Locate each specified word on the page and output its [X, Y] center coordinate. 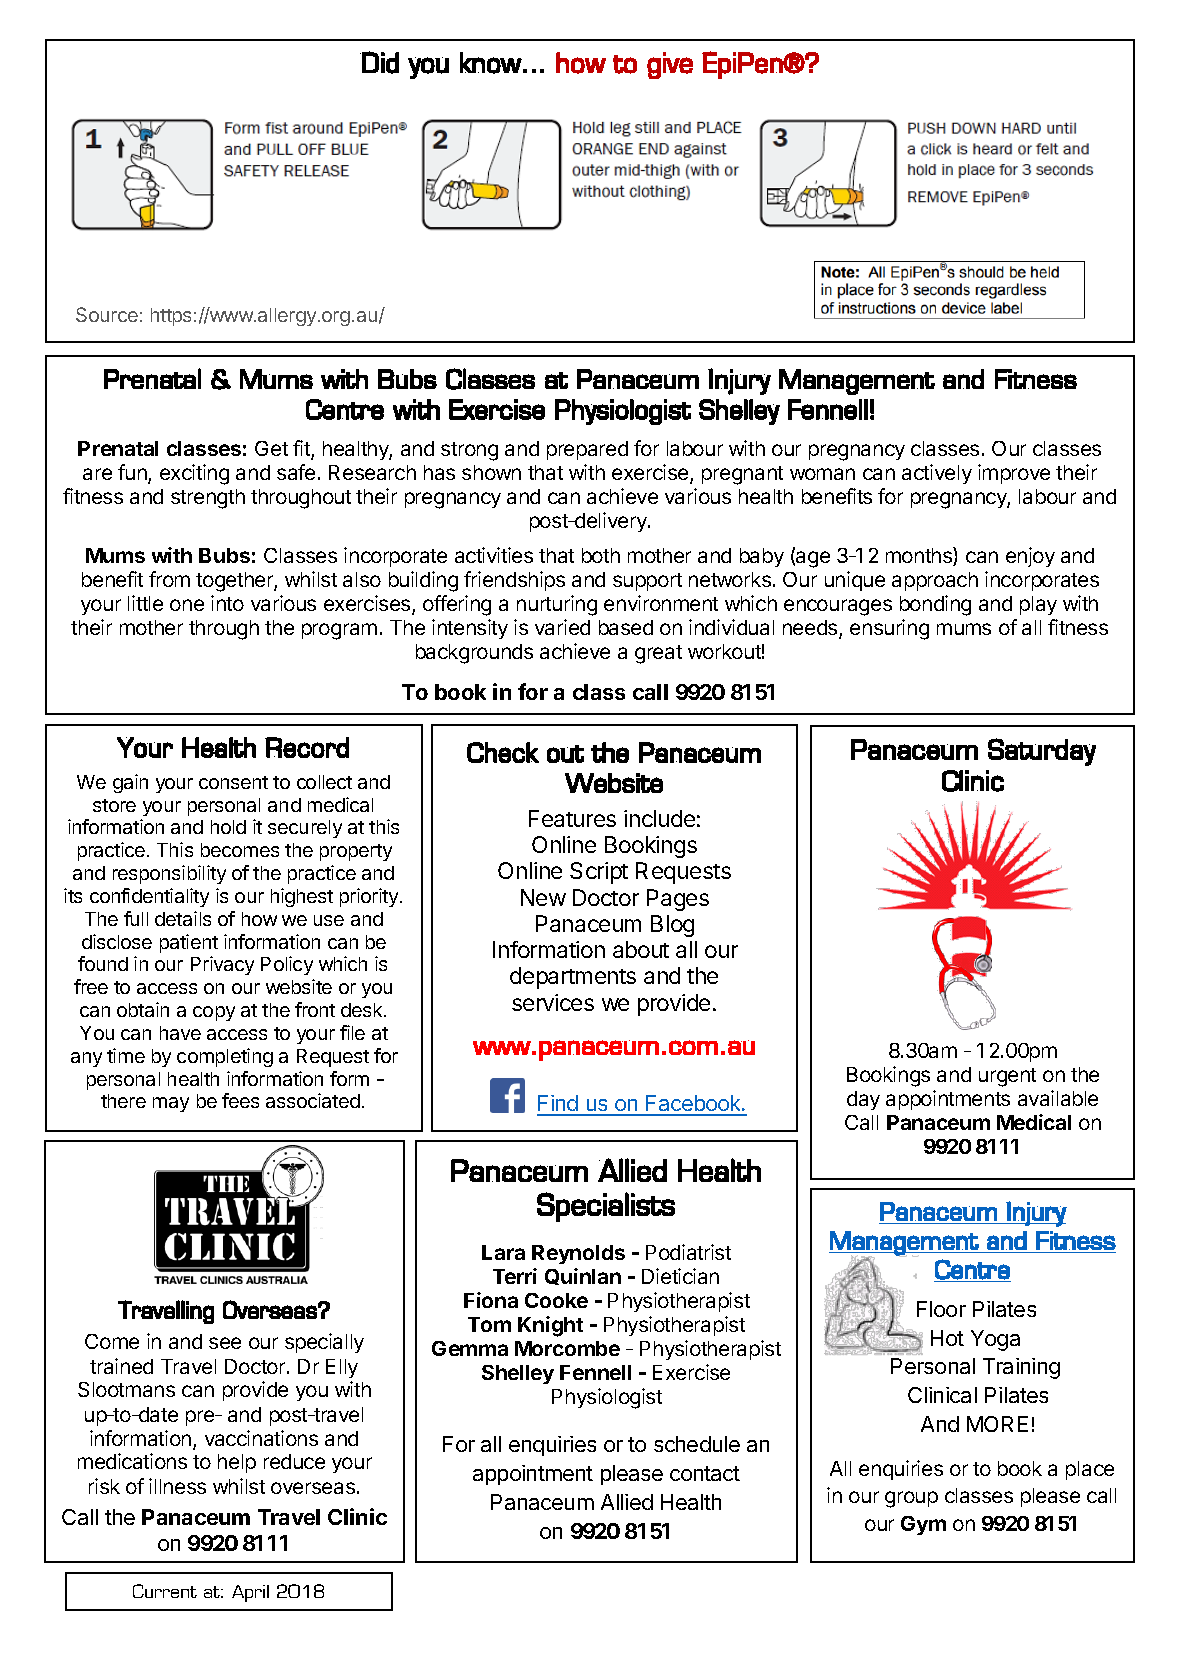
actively [937, 474]
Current [165, 1591]
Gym [923, 1525]
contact [705, 1473]
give [670, 65]
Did [379, 62]
